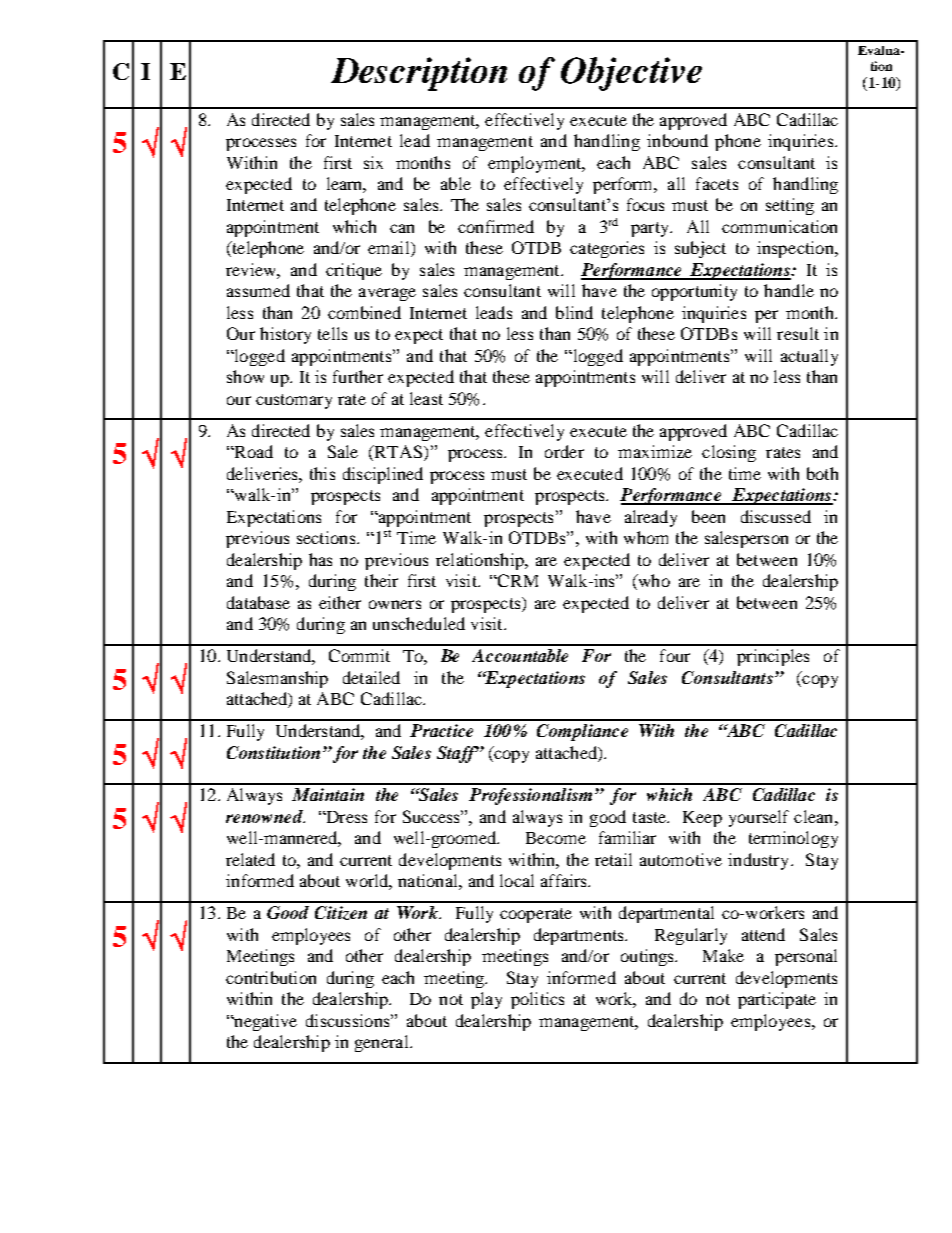 The height and width of the page is (1233, 952). I want to click on closing, so click(729, 453).
